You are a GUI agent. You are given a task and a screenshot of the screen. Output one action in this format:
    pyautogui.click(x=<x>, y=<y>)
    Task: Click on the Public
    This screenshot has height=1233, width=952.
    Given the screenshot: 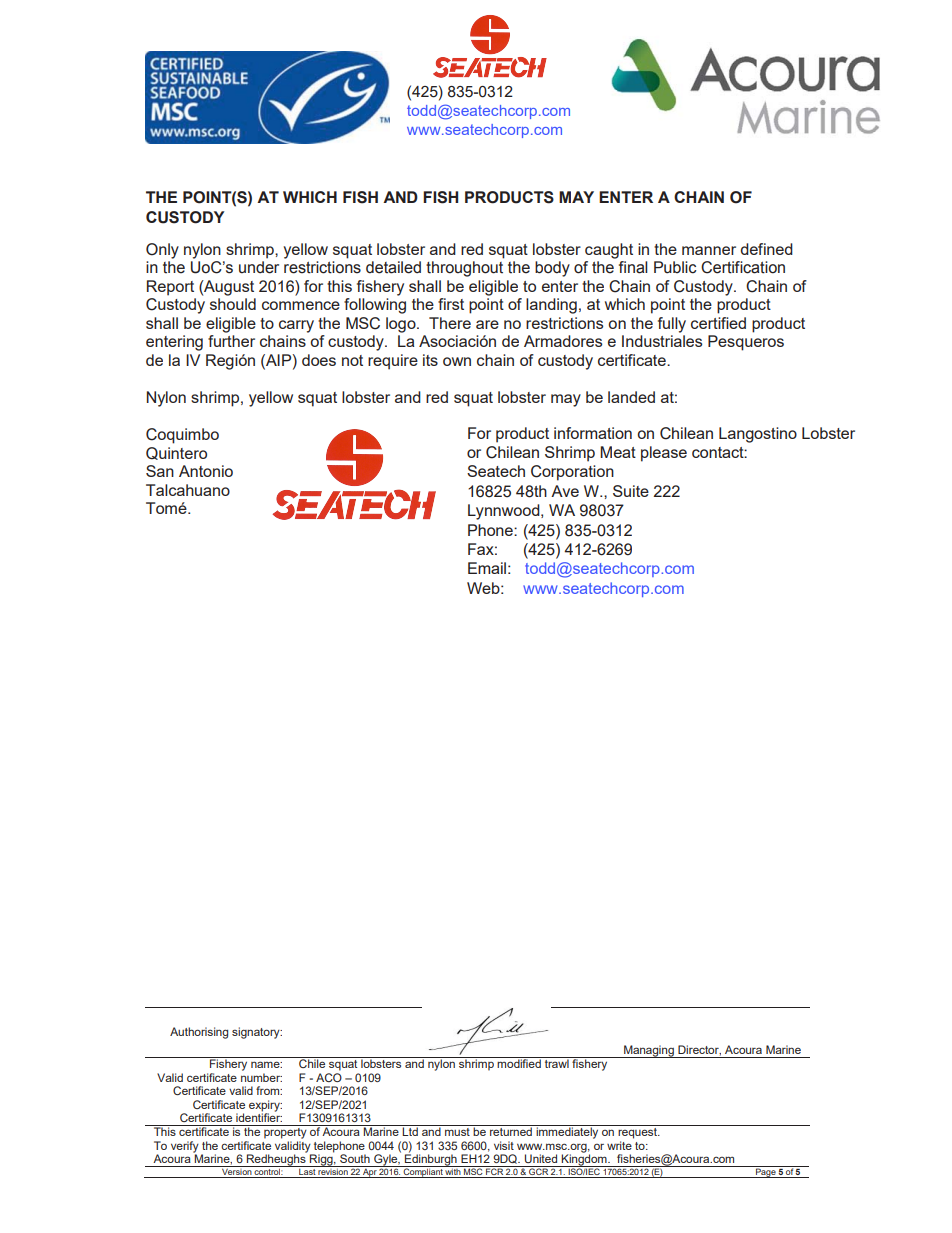 What is the action you would take?
    pyautogui.click(x=675, y=267)
